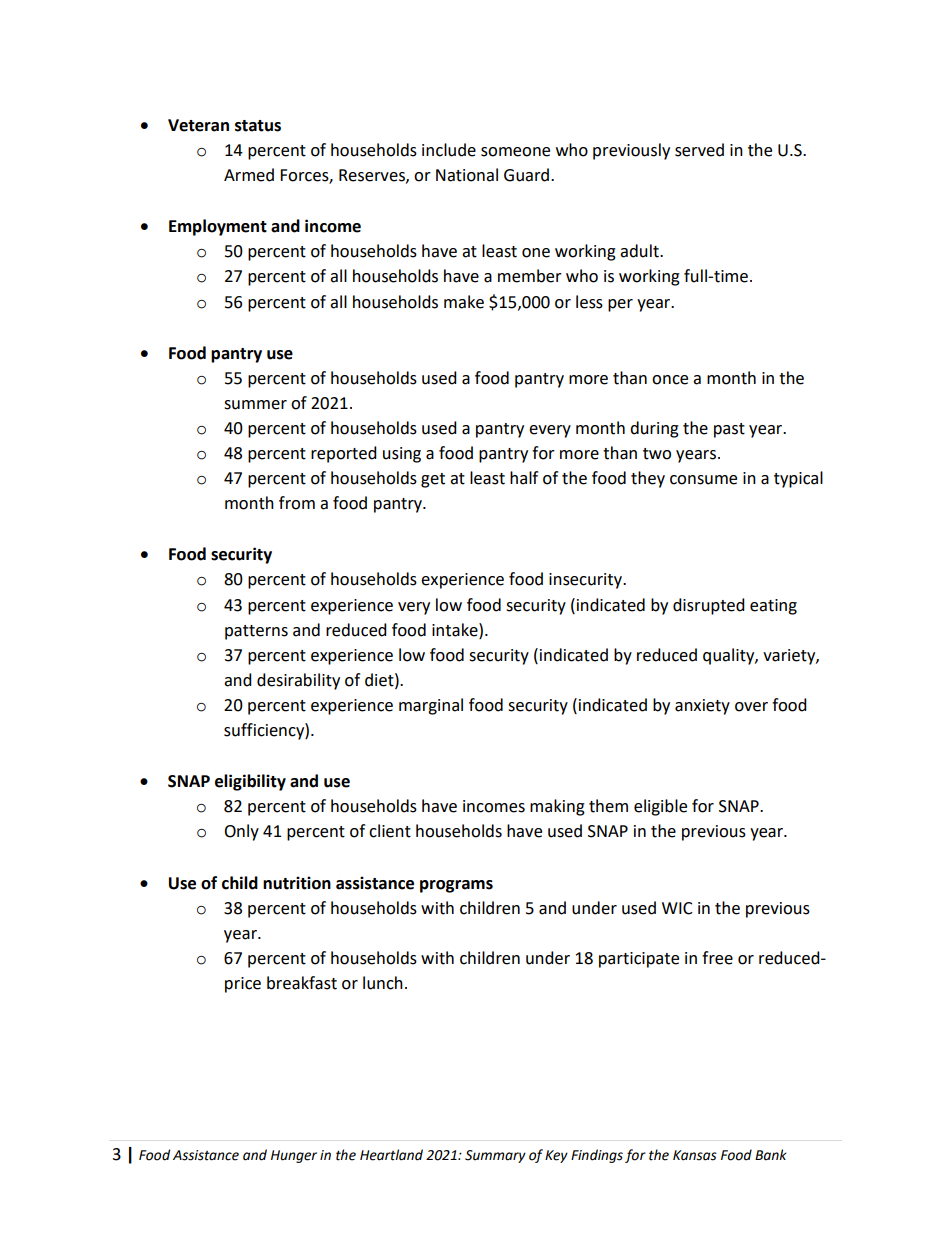 This screenshot has height=1233, width=952. I want to click on someone, so click(515, 152).
